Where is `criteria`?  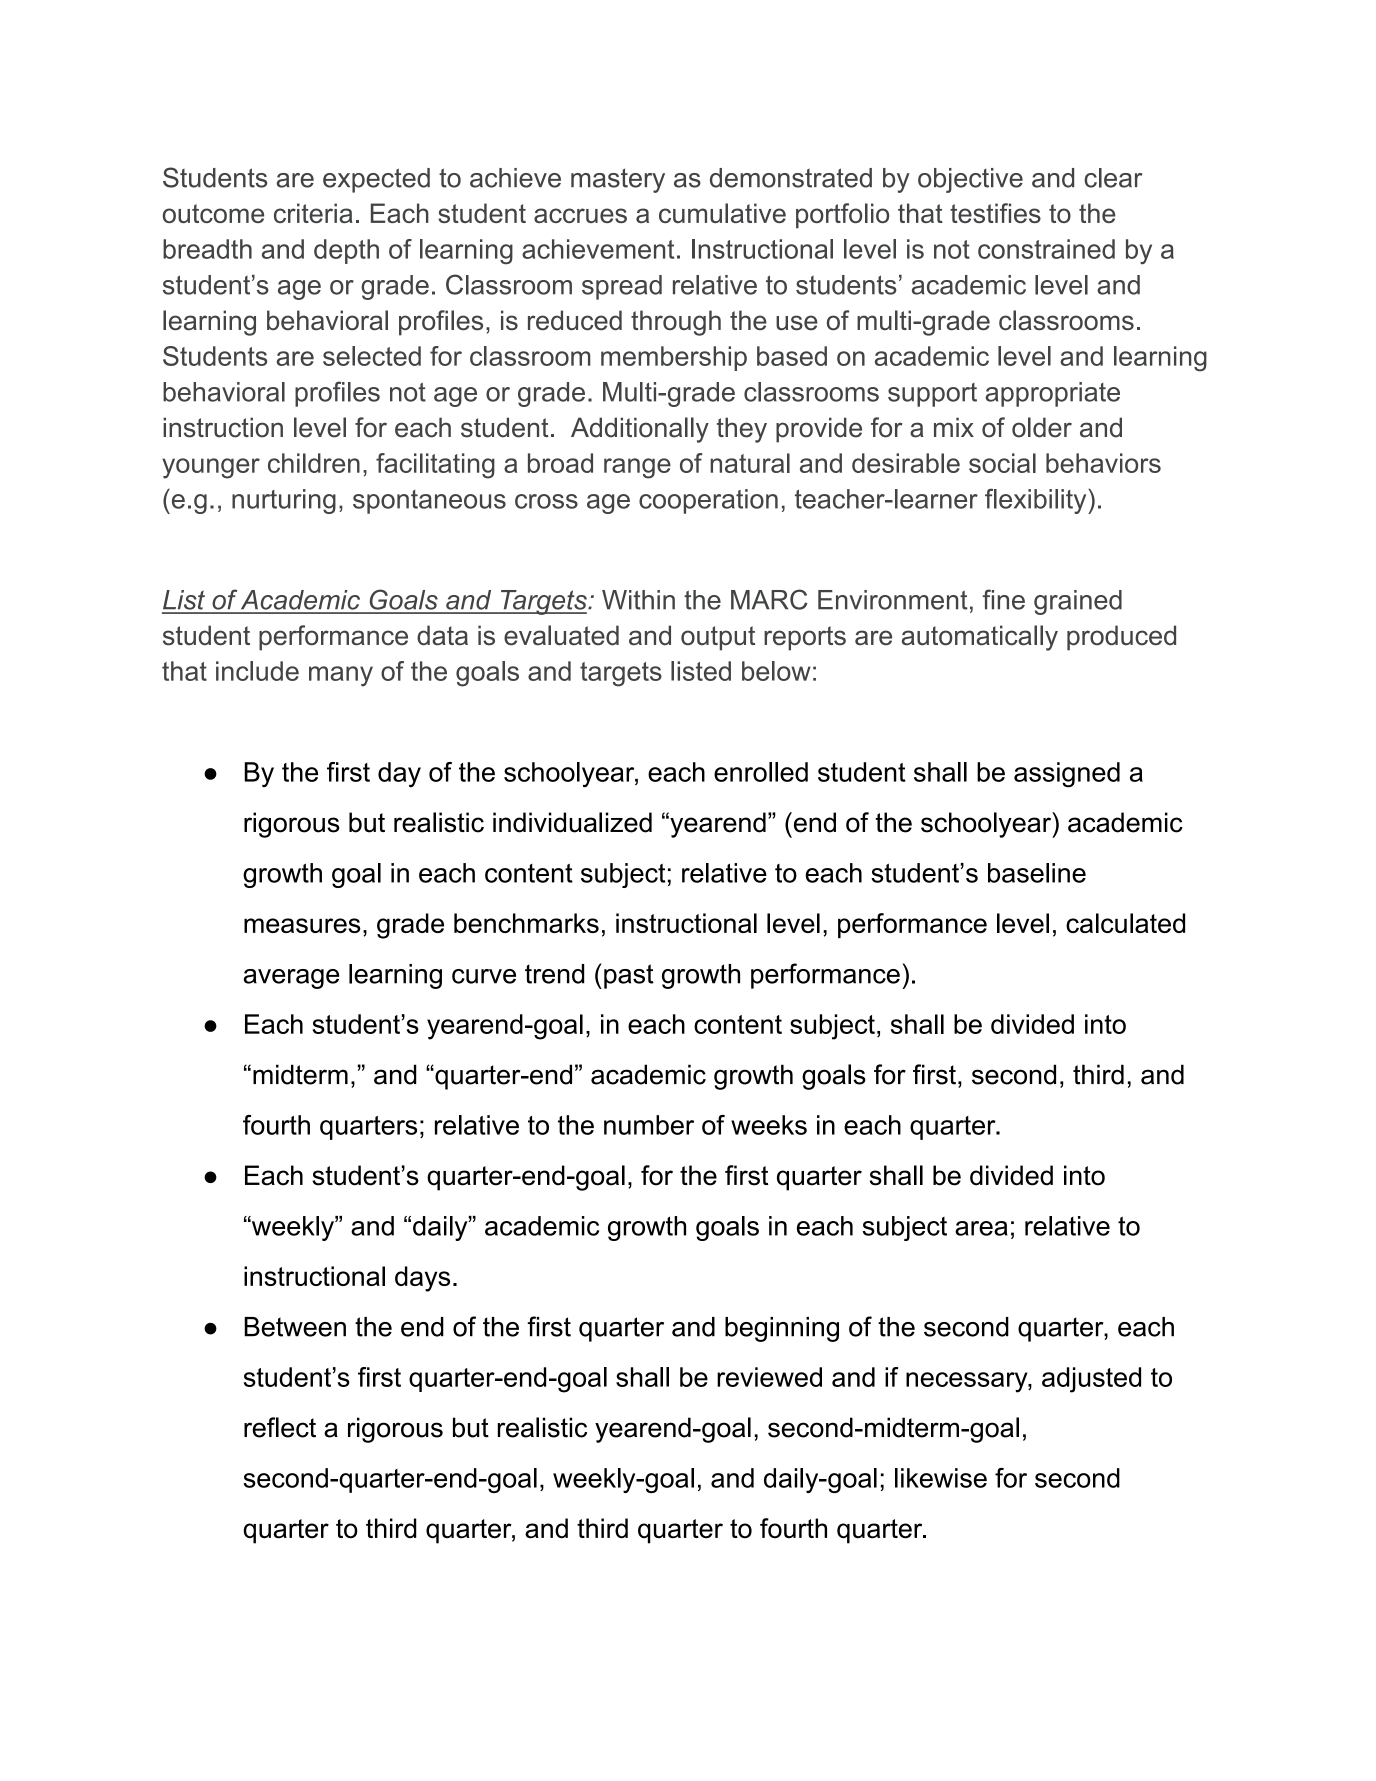 criteria is located at coordinates (313, 213).
